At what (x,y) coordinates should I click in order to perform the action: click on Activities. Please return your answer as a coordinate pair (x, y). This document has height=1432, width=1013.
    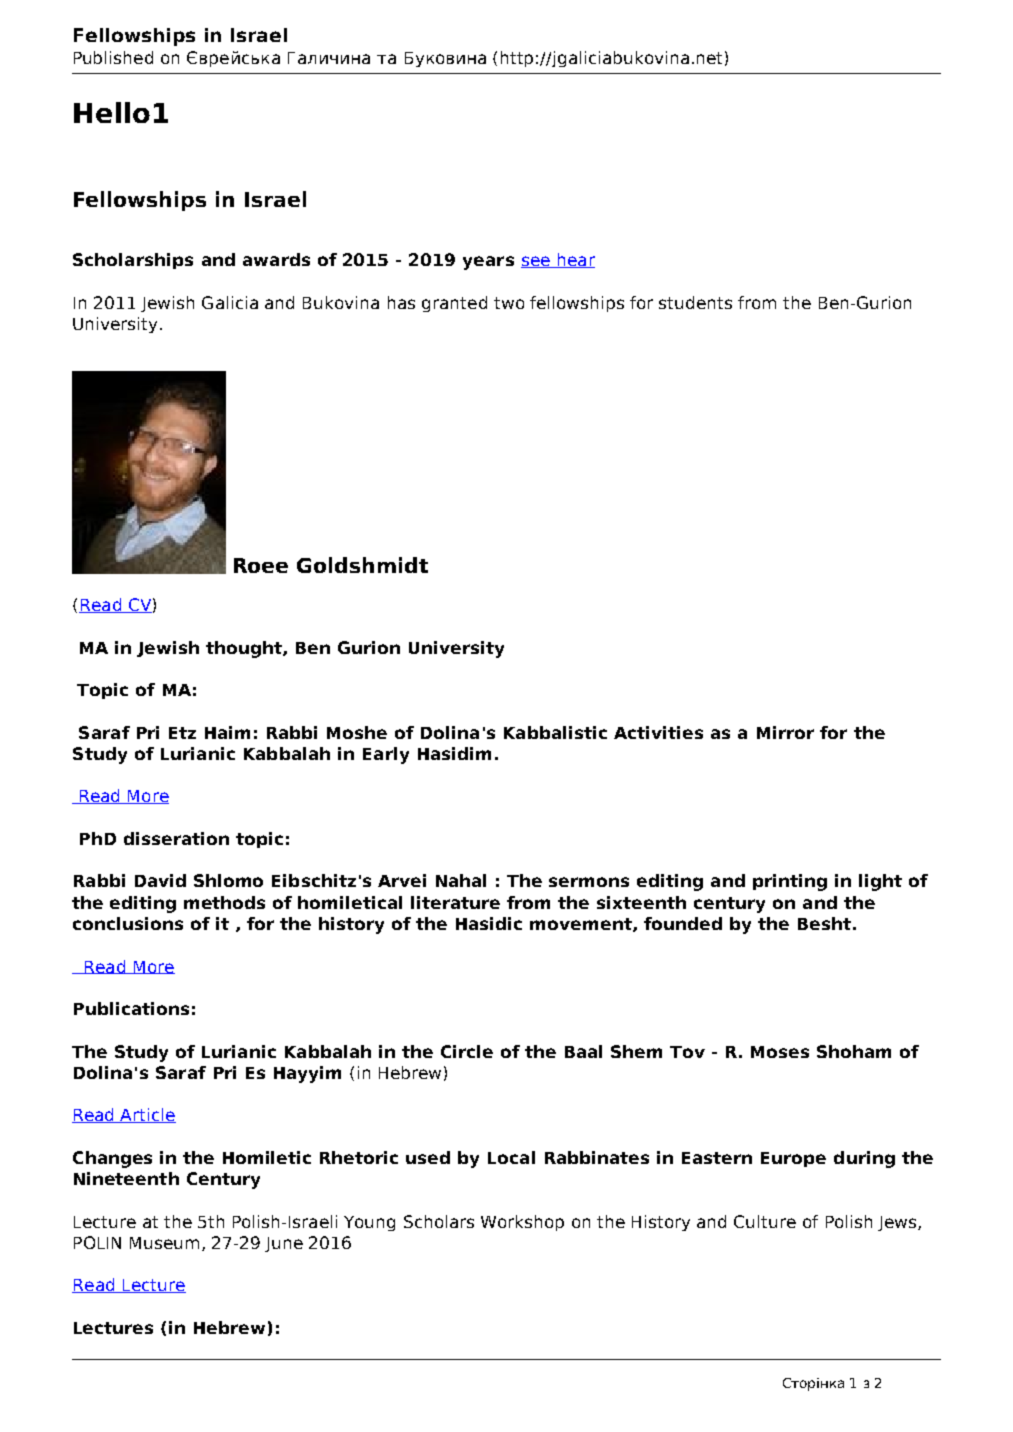
    Looking at the image, I should click on (658, 732).
